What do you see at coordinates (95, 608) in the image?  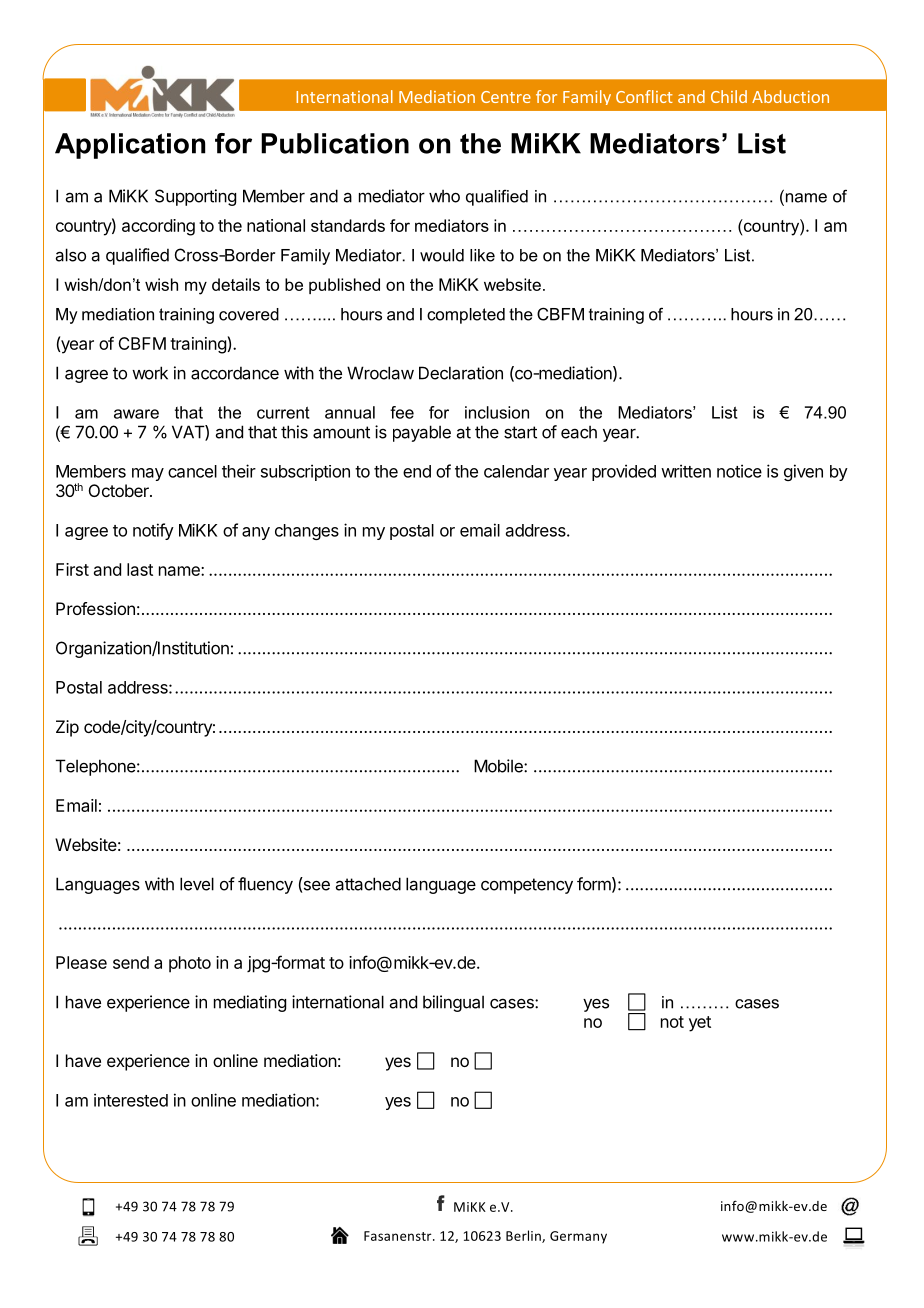 I see `Profession` at bounding box center [95, 608].
